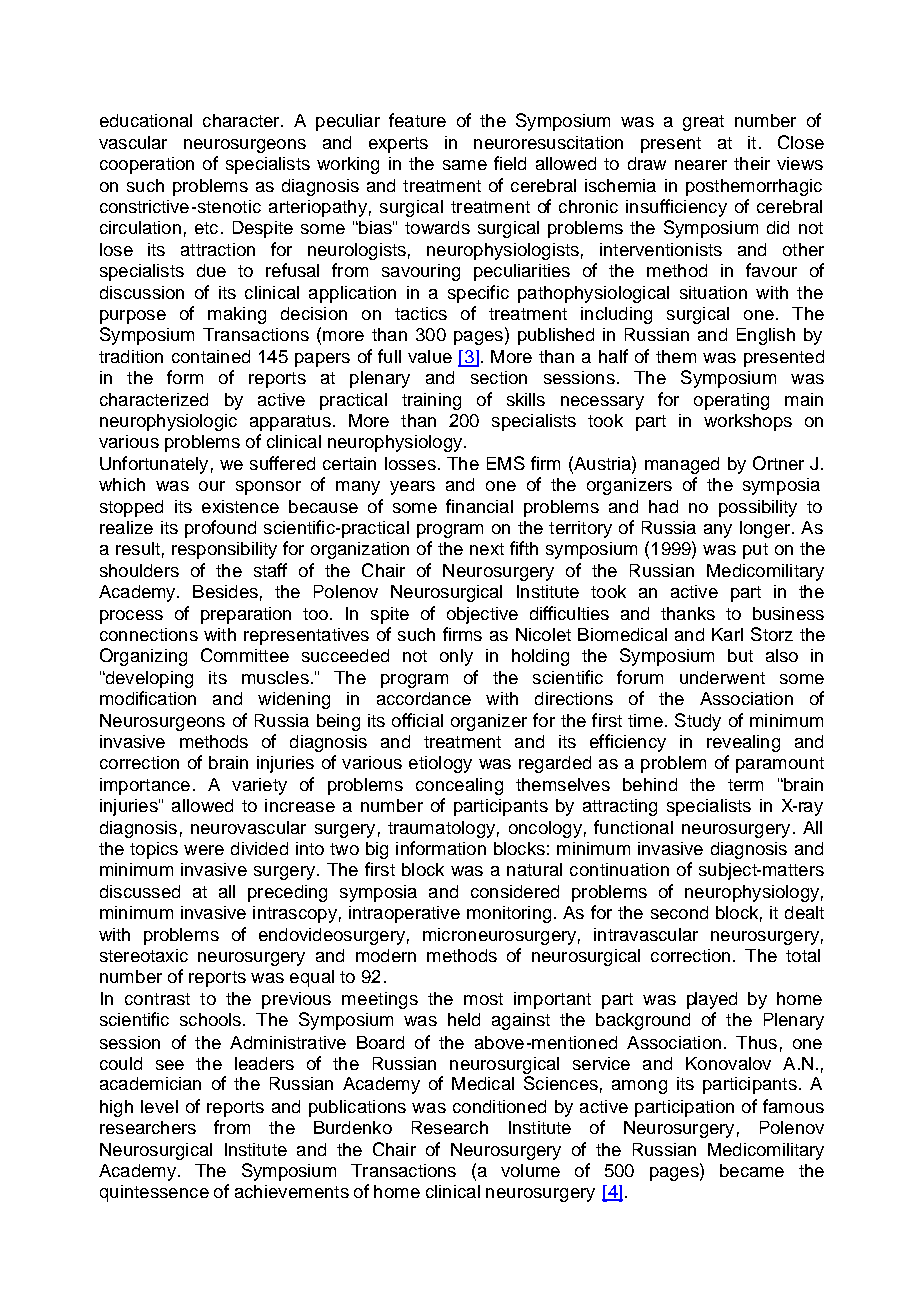  Describe the element at coordinates (147, 165) in the screenshot. I see `cooperation` at that location.
